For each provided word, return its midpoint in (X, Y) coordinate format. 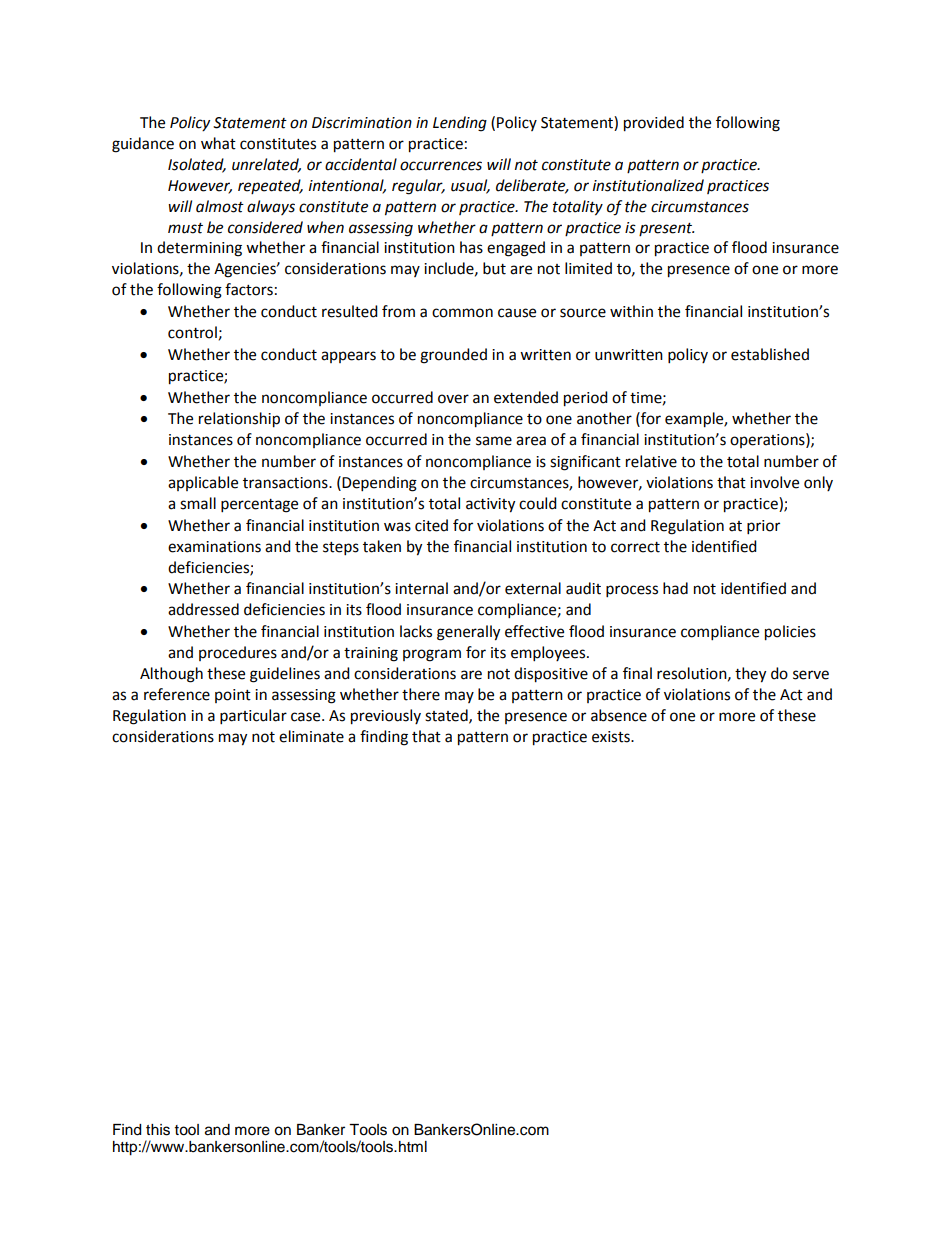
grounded (453, 356)
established (770, 354)
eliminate (311, 736)
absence (619, 715)
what (218, 143)
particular (253, 717)
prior (763, 527)
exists (612, 737)
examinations (214, 547)
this (158, 1130)
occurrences (441, 166)
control (192, 332)
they (750, 675)
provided (654, 124)
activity (490, 505)
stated (447, 716)
